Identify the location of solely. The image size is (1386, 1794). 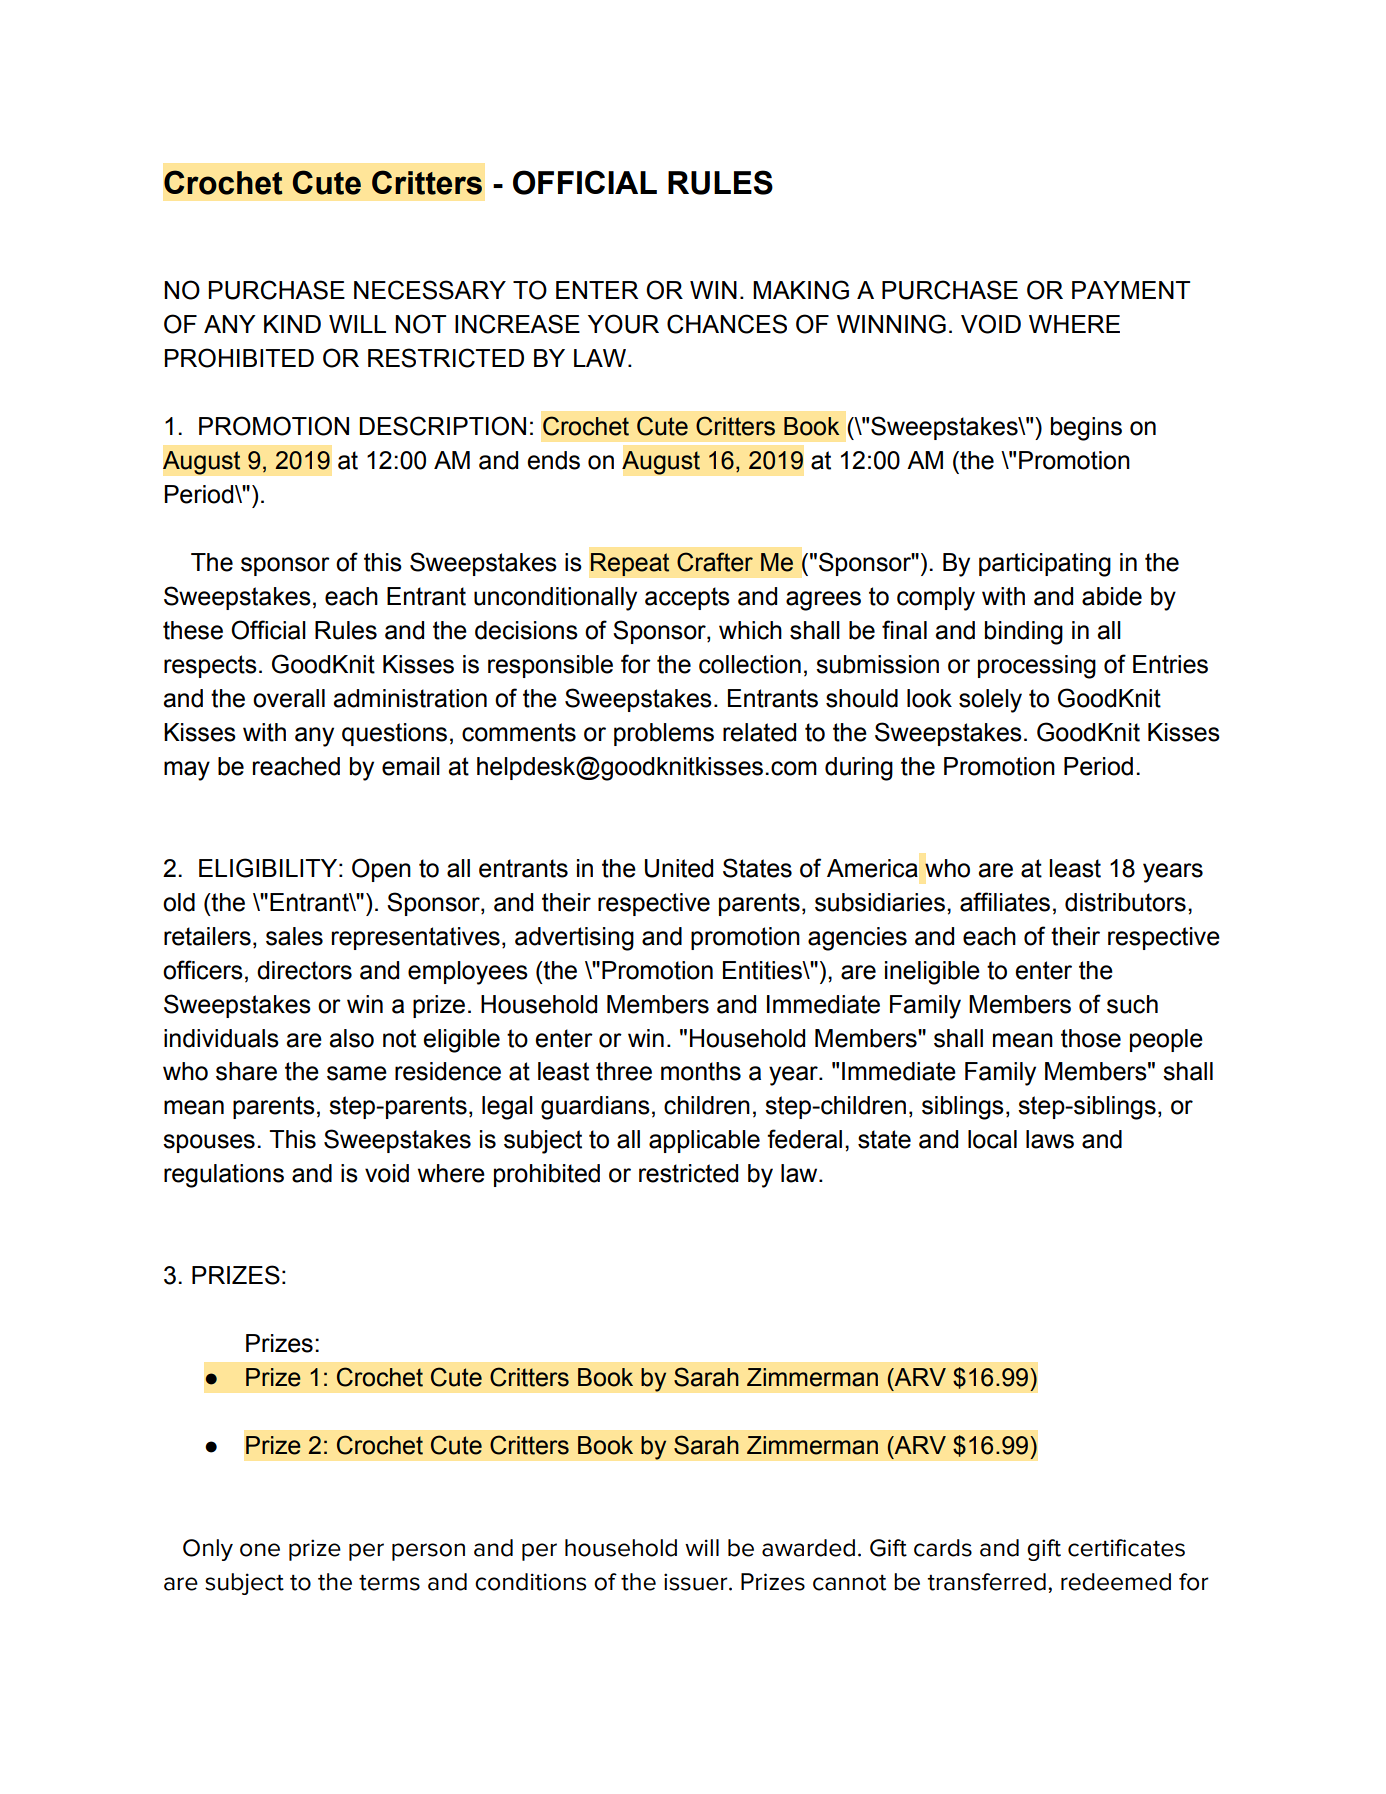
(990, 701).
